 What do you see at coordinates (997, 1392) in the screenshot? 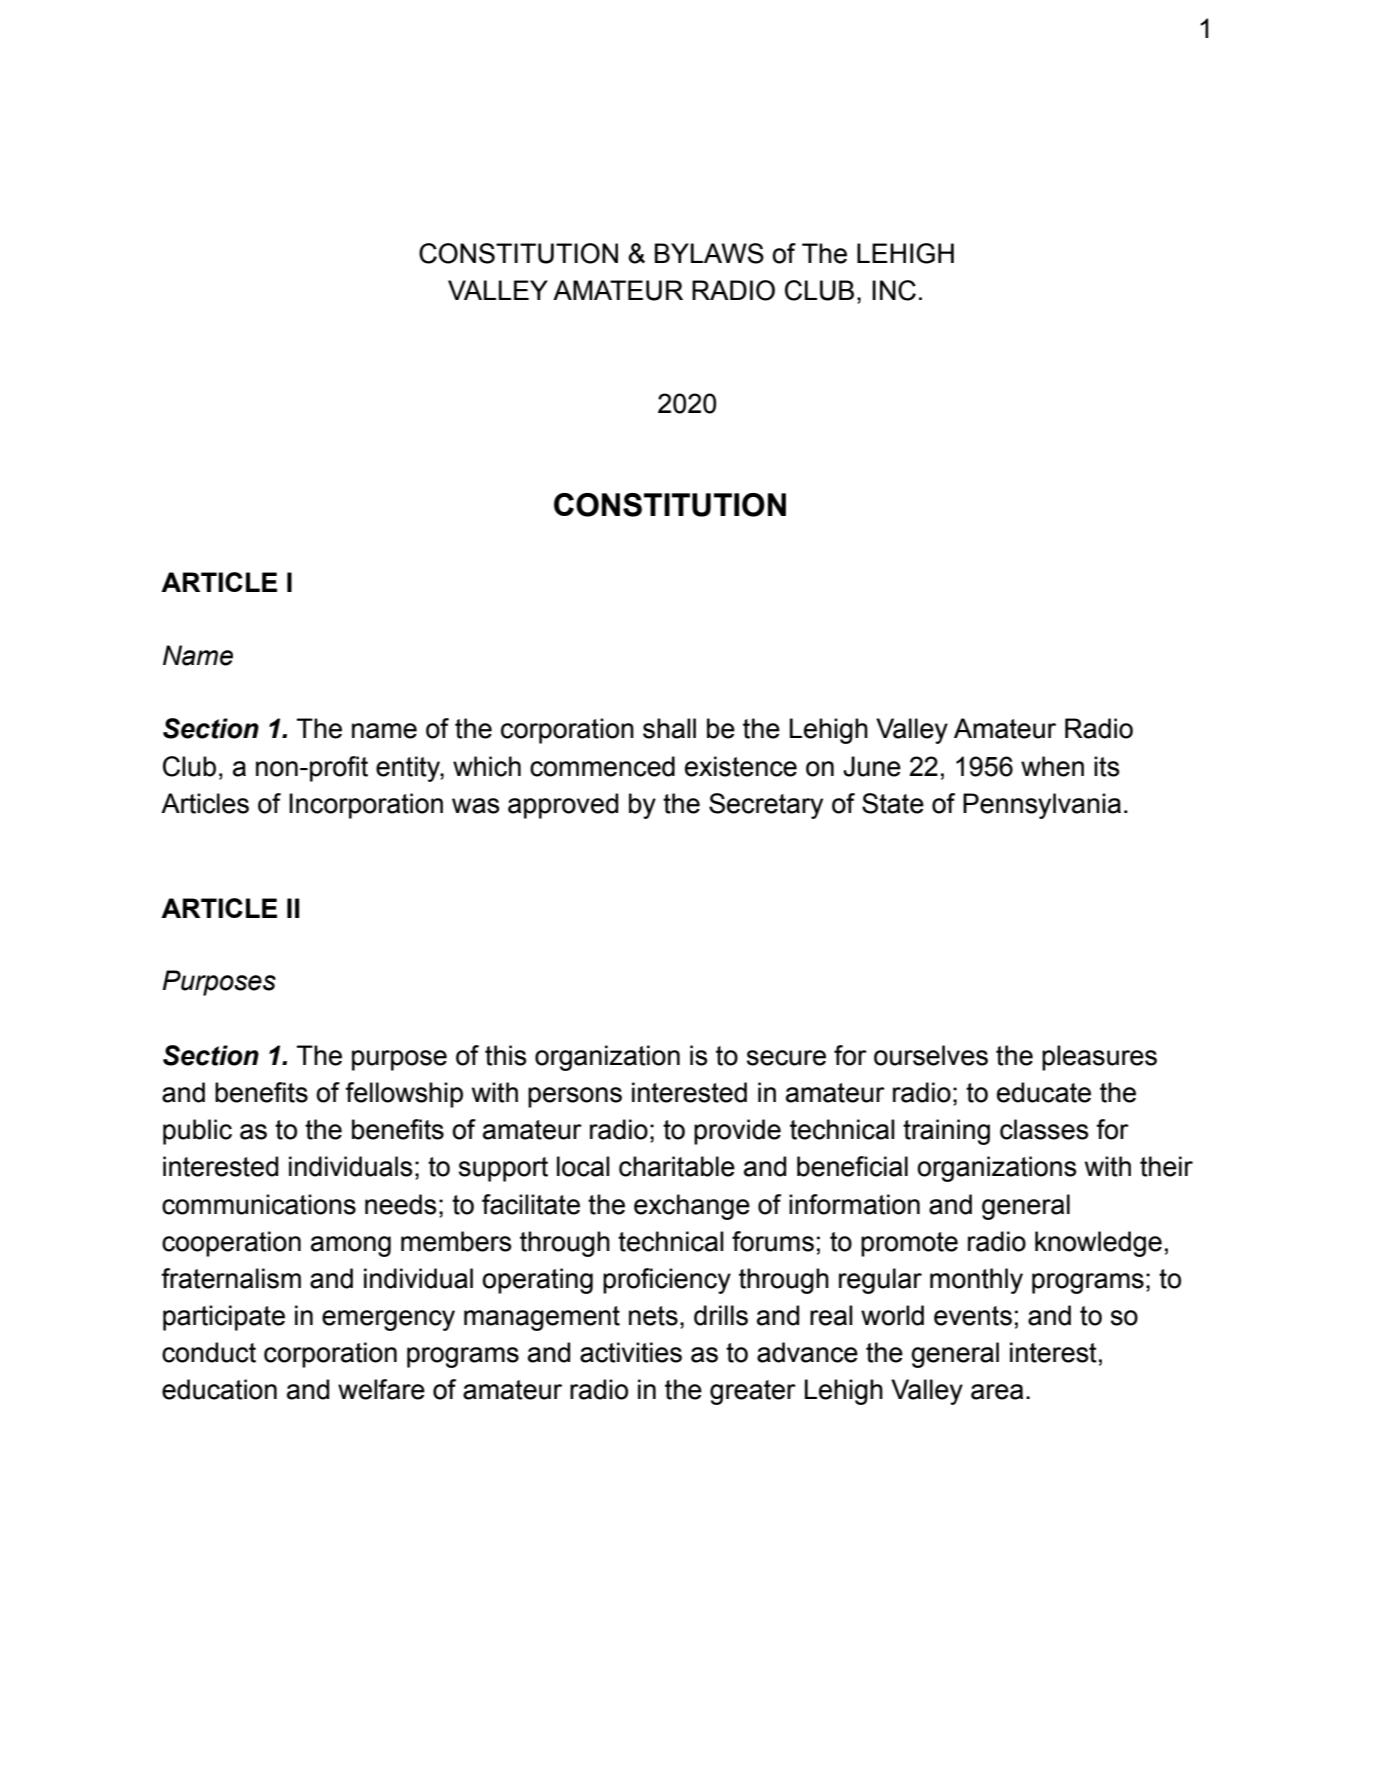
I see `area` at bounding box center [997, 1392].
